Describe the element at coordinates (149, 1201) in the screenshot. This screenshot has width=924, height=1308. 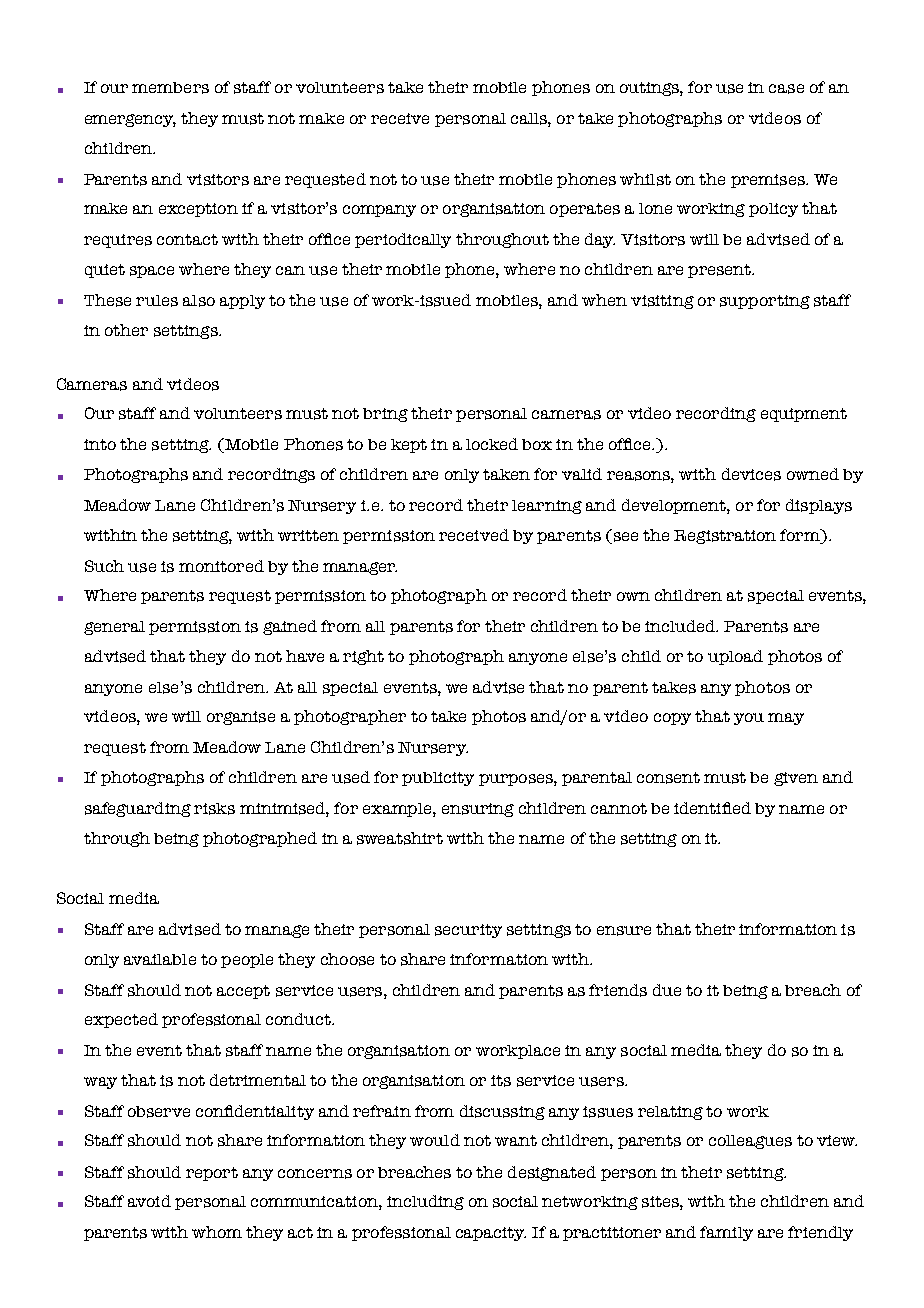
I see `avoid` at that location.
